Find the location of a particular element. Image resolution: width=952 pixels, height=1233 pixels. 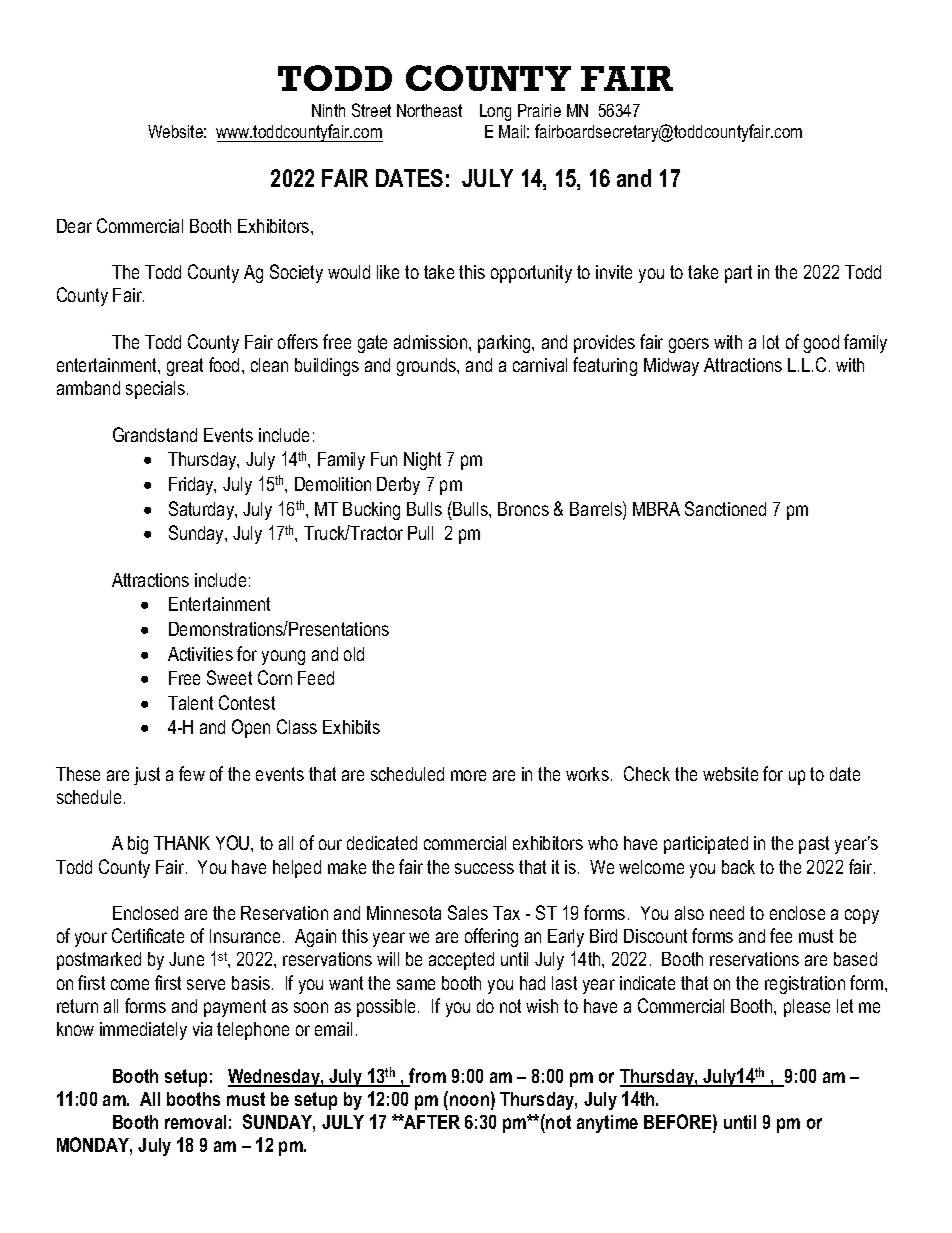

Long is located at coordinates (495, 112).
